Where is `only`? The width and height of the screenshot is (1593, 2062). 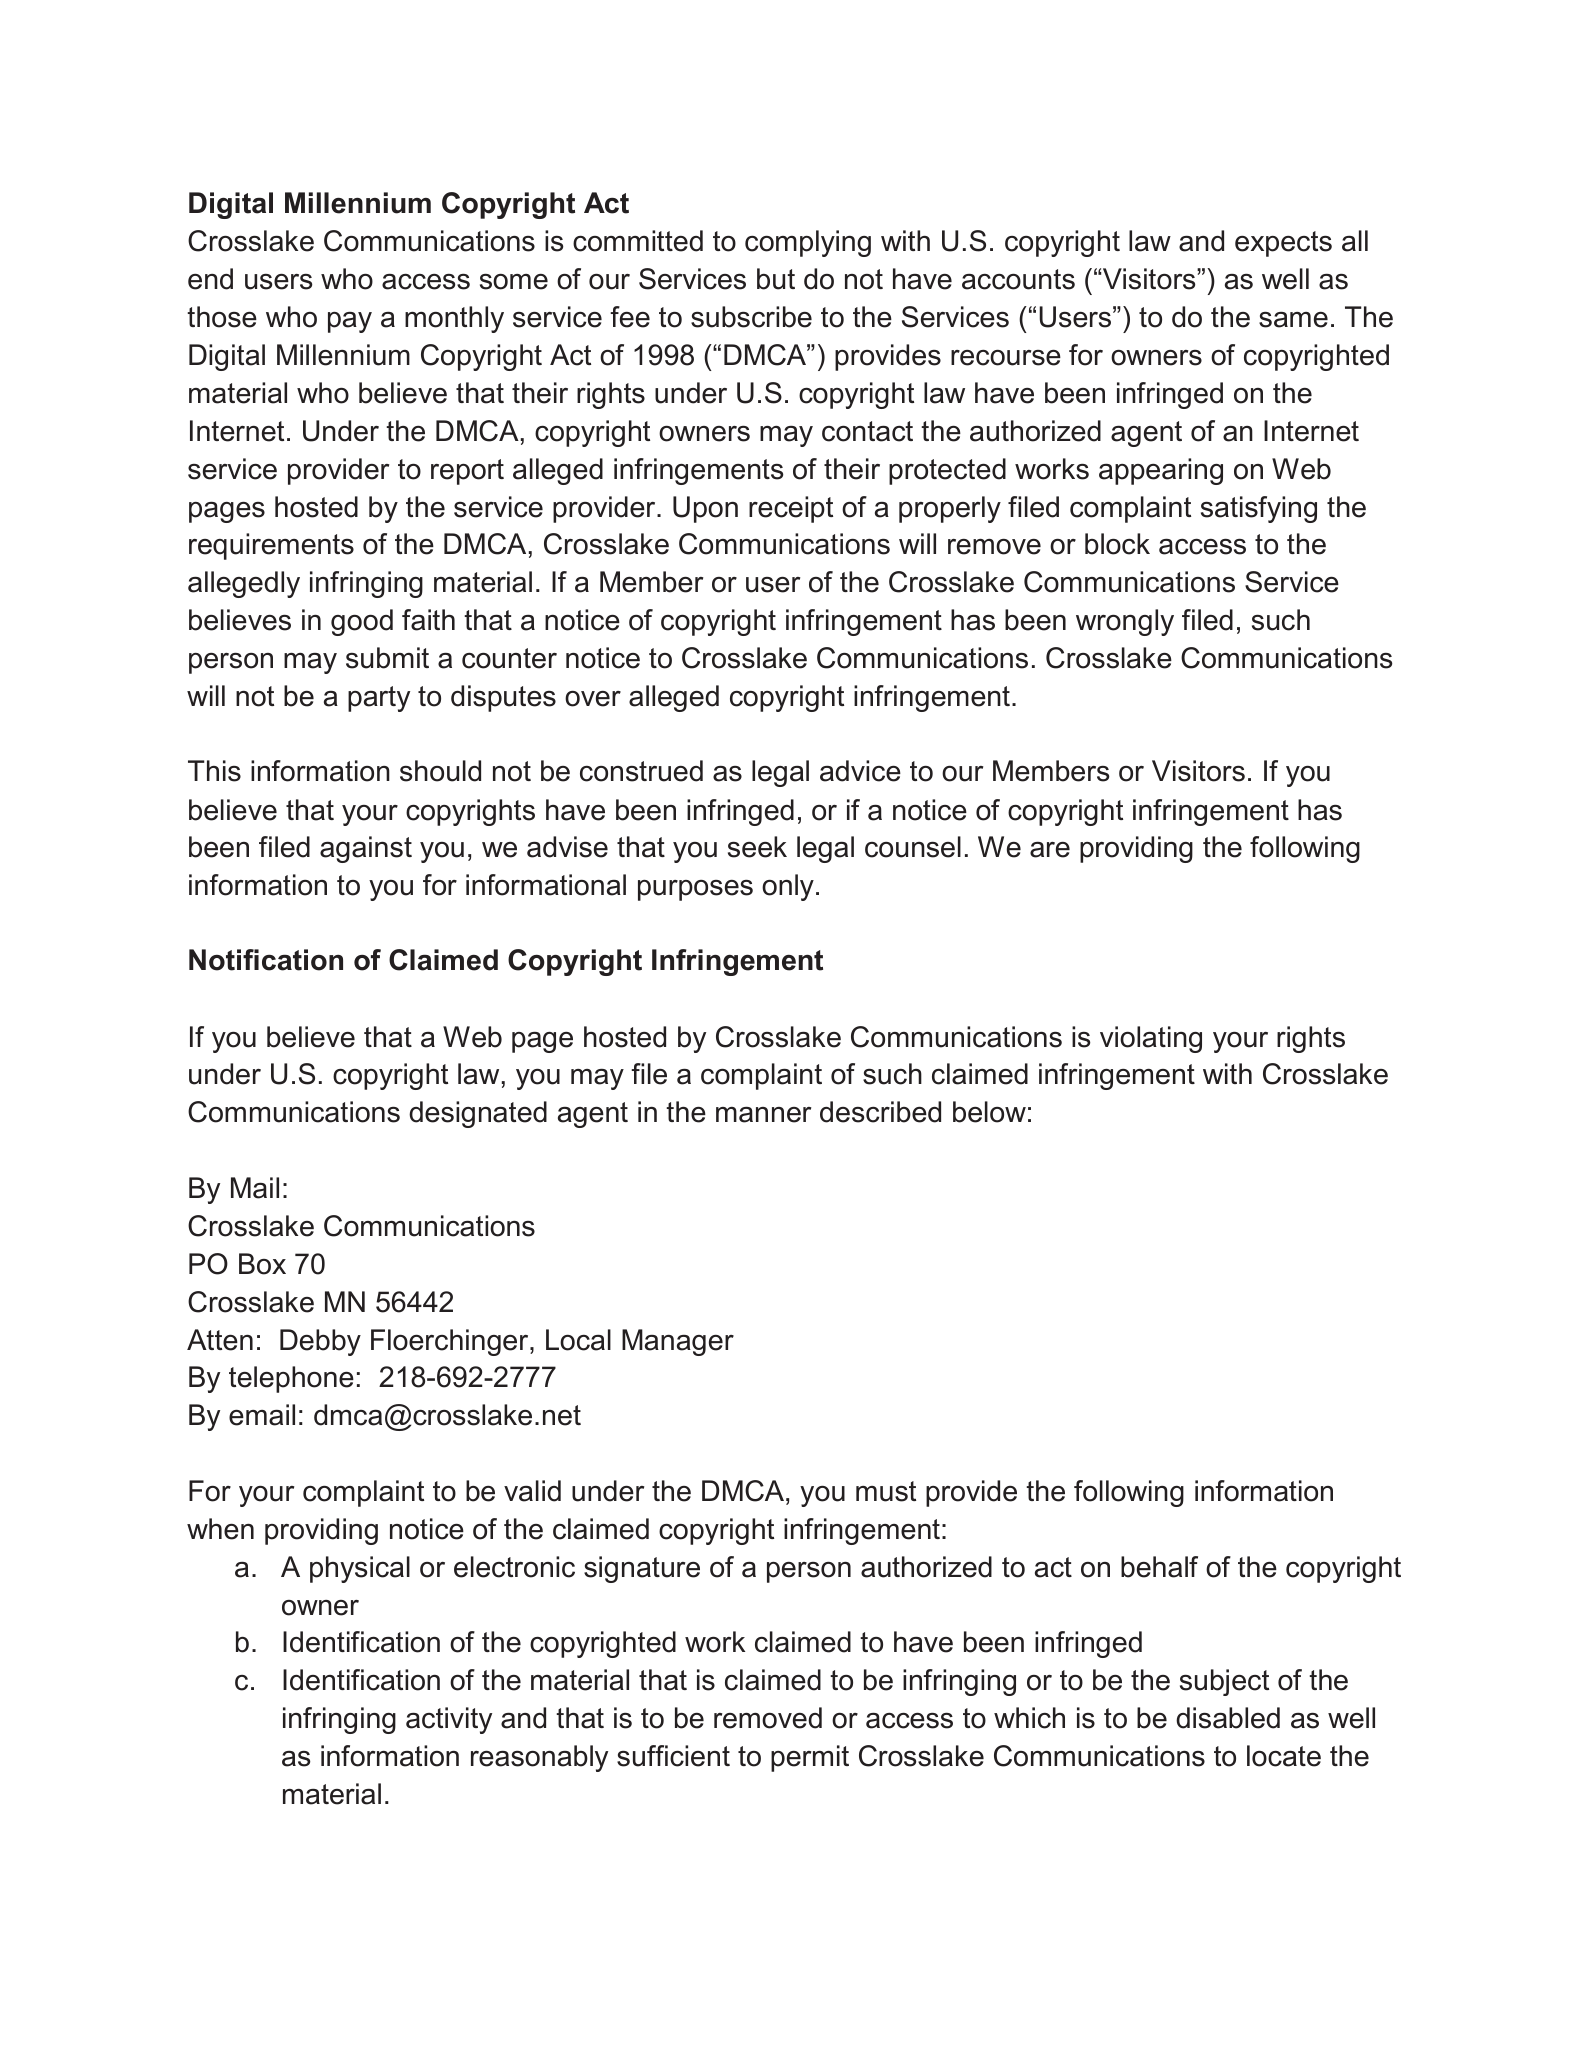
only is located at coordinates (788, 887).
